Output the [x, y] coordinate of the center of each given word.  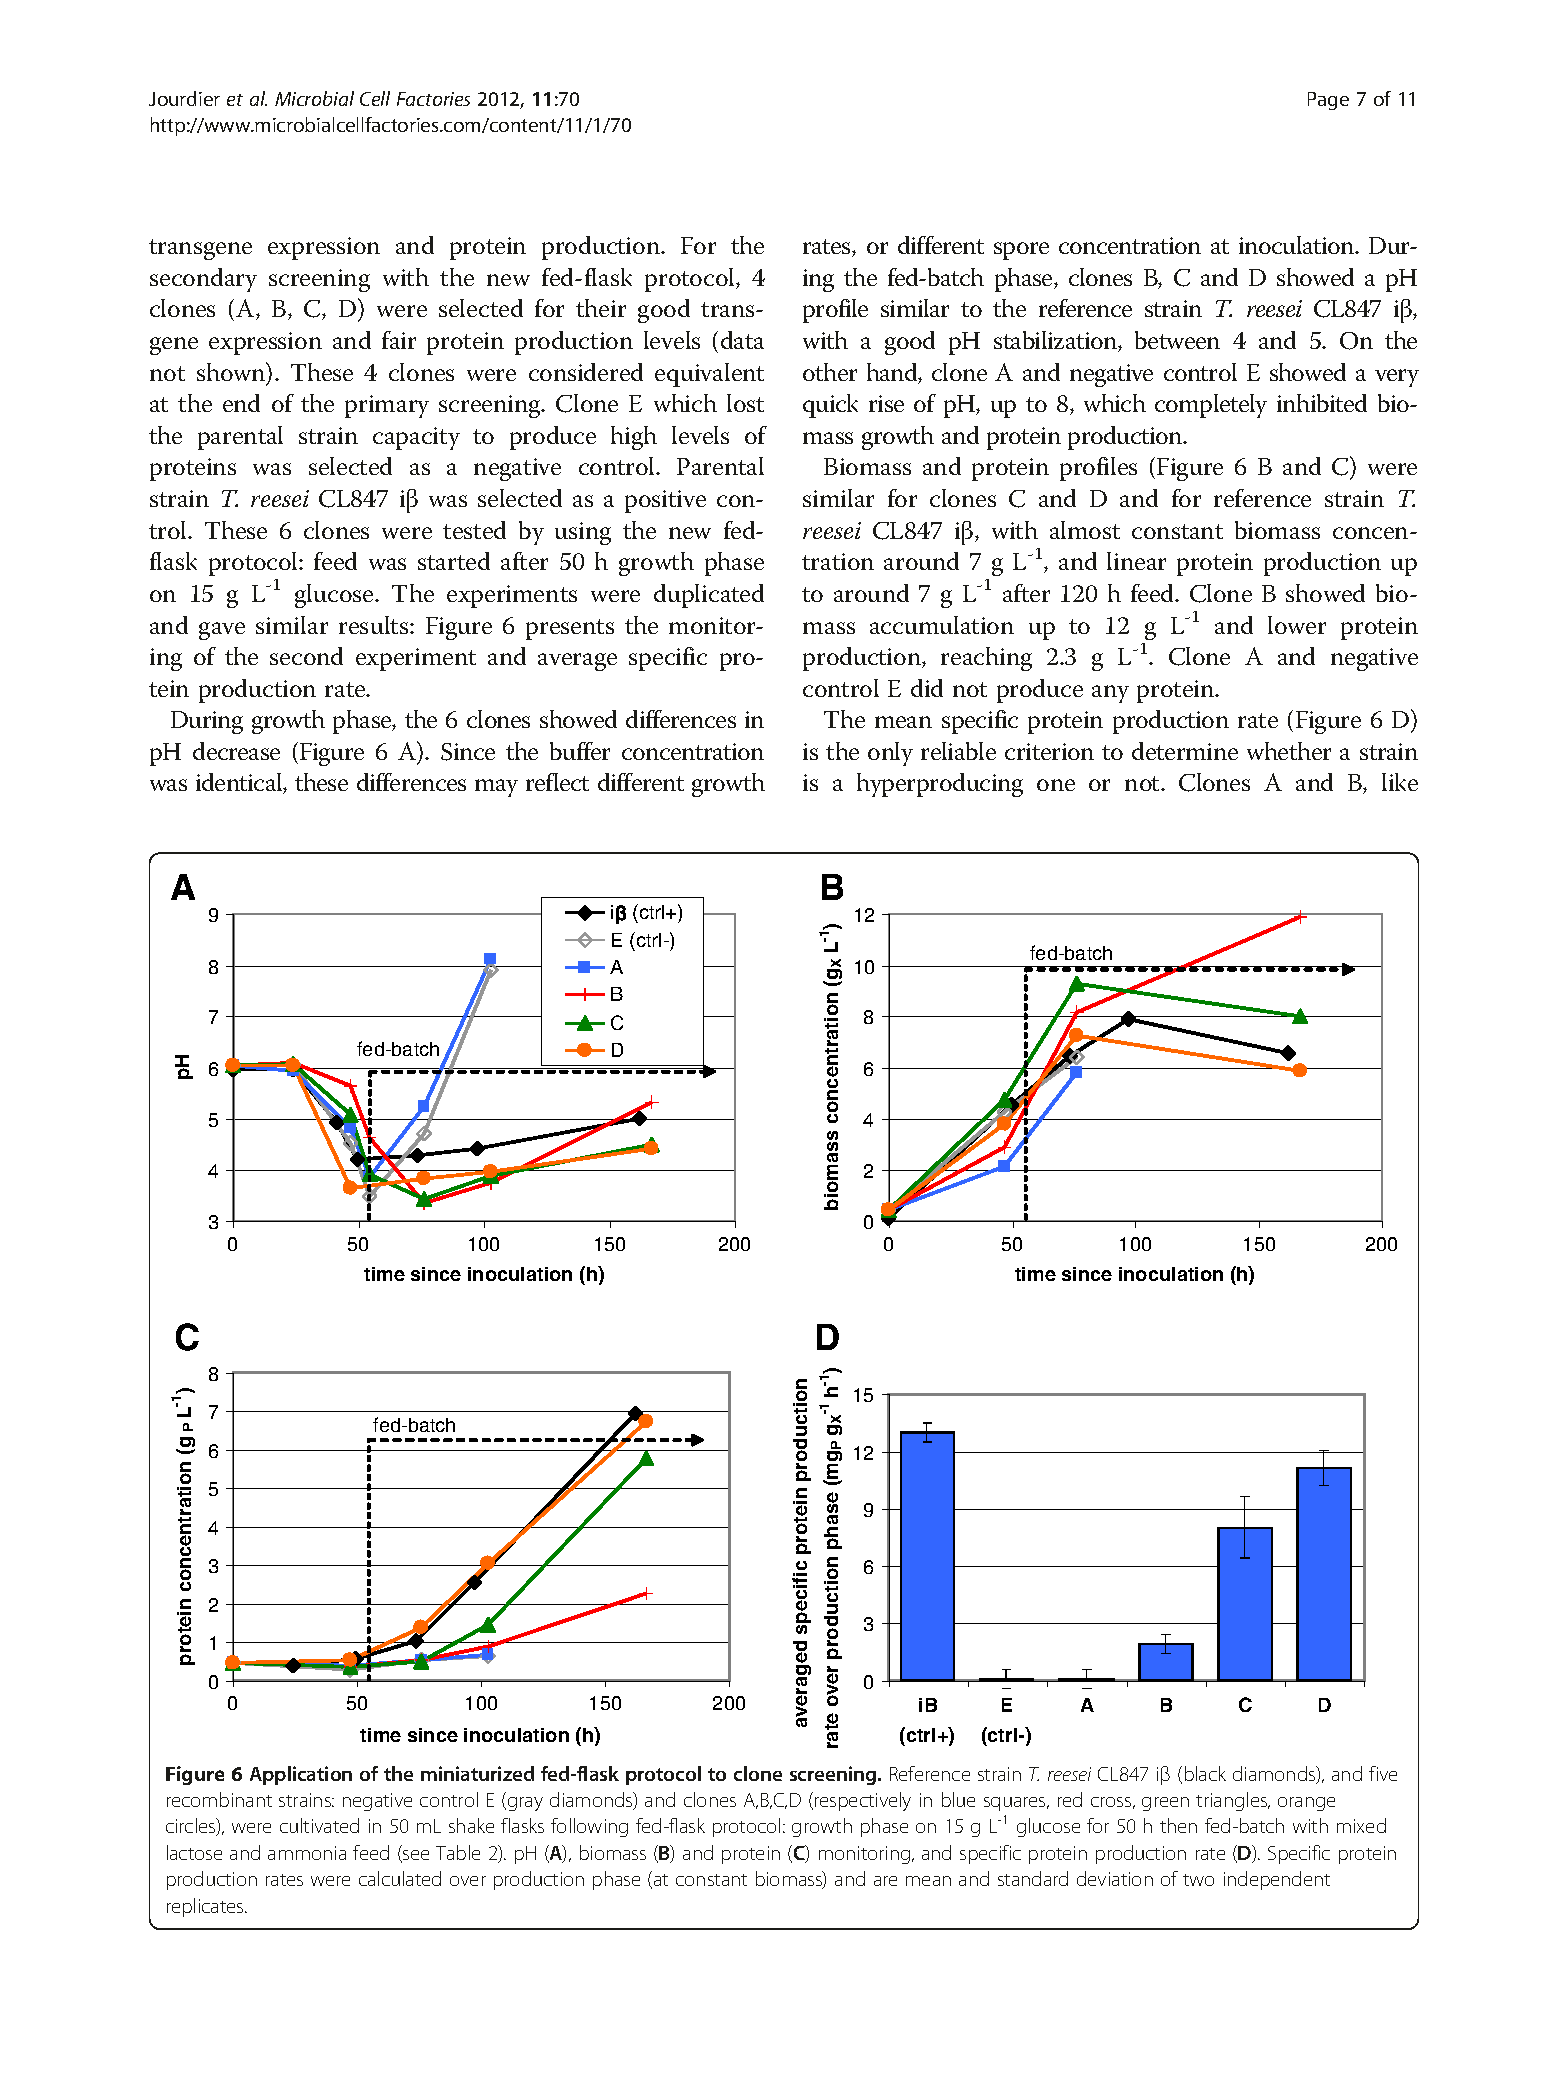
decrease [236, 751]
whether [1289, 751]
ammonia [307, 1853]
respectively [863, 1801]
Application [301, 1775]
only [890, 754]
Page [1328, 101]
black [1205, 1773]
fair [399, 340]
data [742, 340]
